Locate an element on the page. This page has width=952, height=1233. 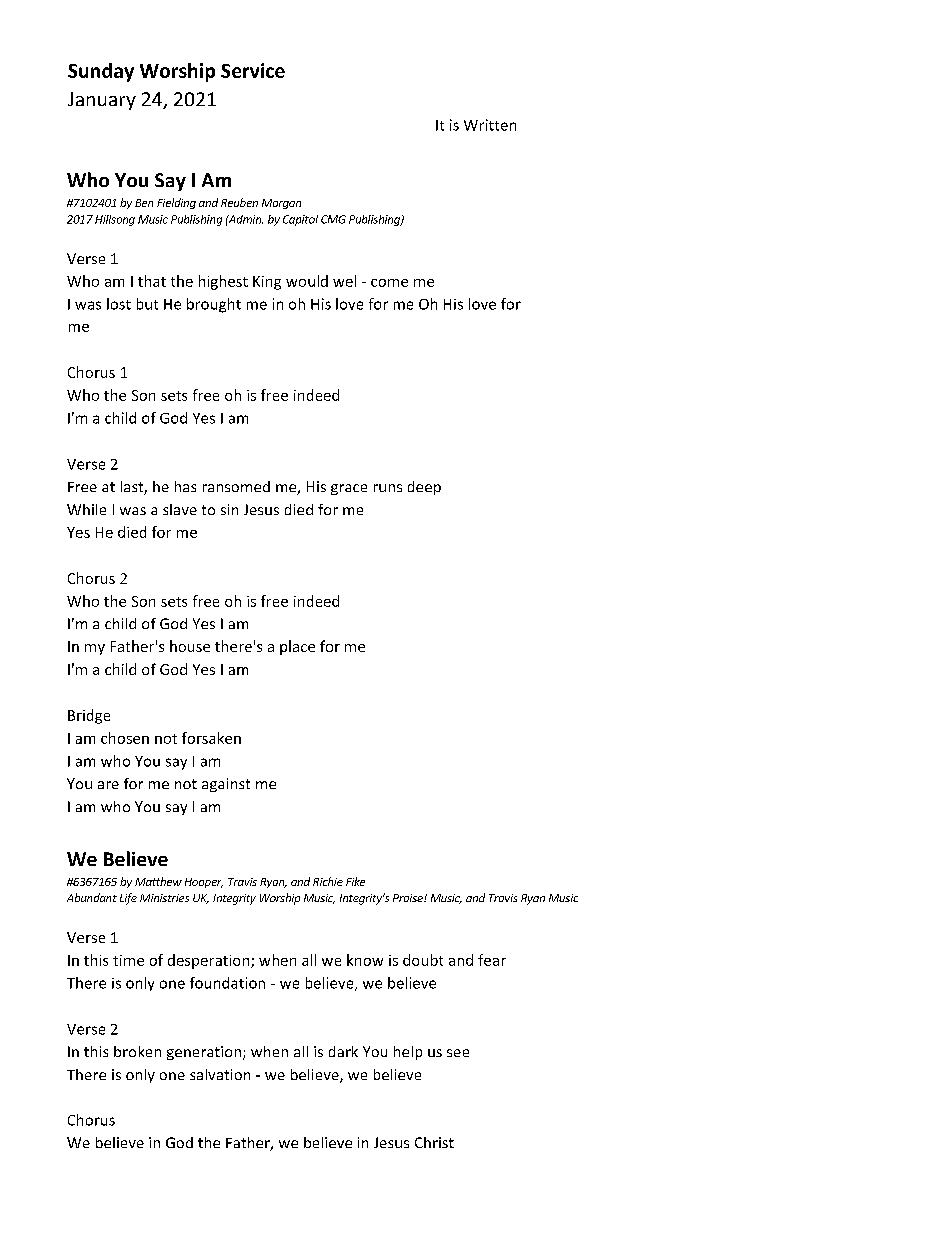
would is located at coordinates (307, 281).
